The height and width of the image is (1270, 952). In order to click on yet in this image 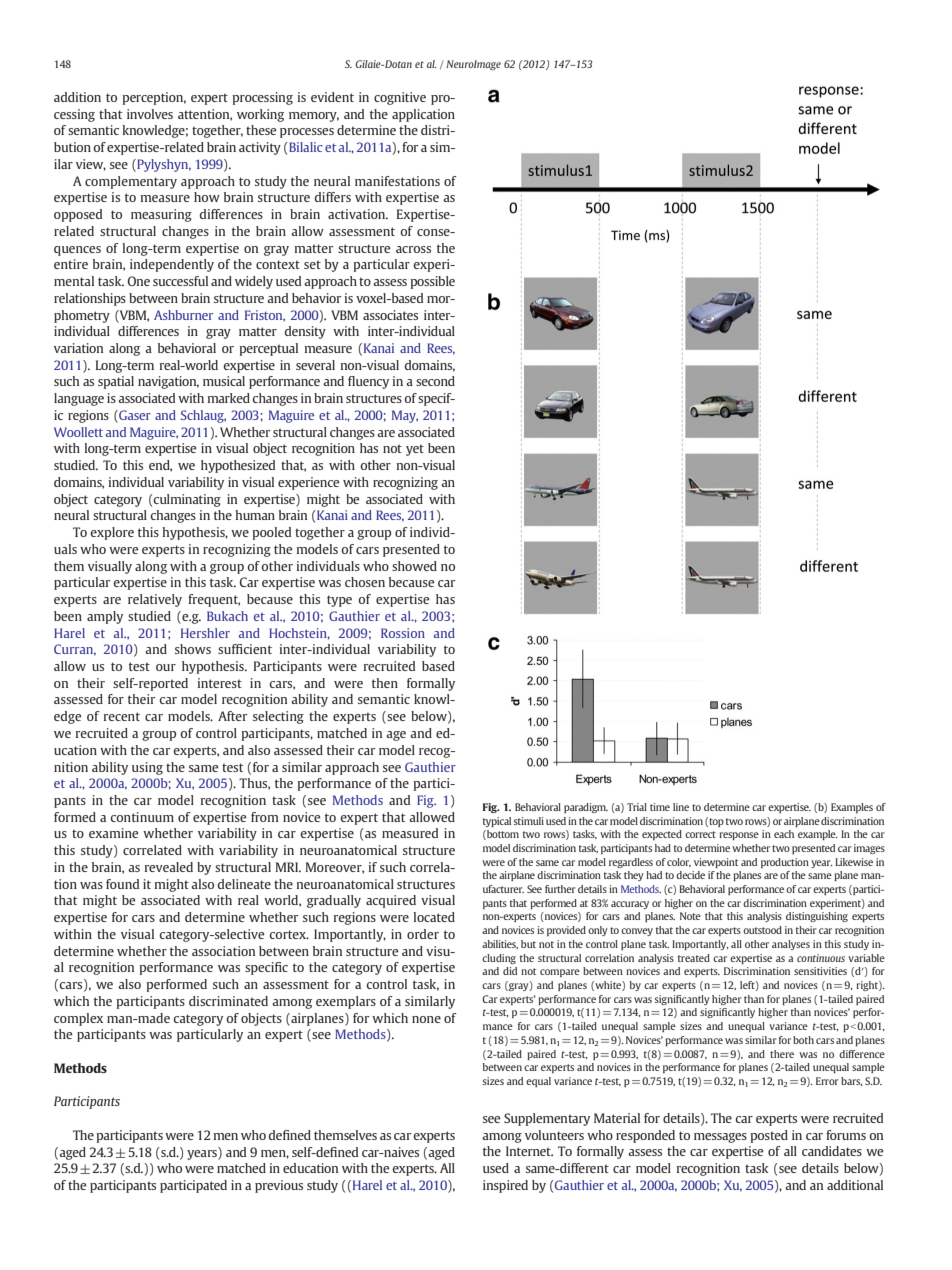, I will do `click(415, 450)`.
